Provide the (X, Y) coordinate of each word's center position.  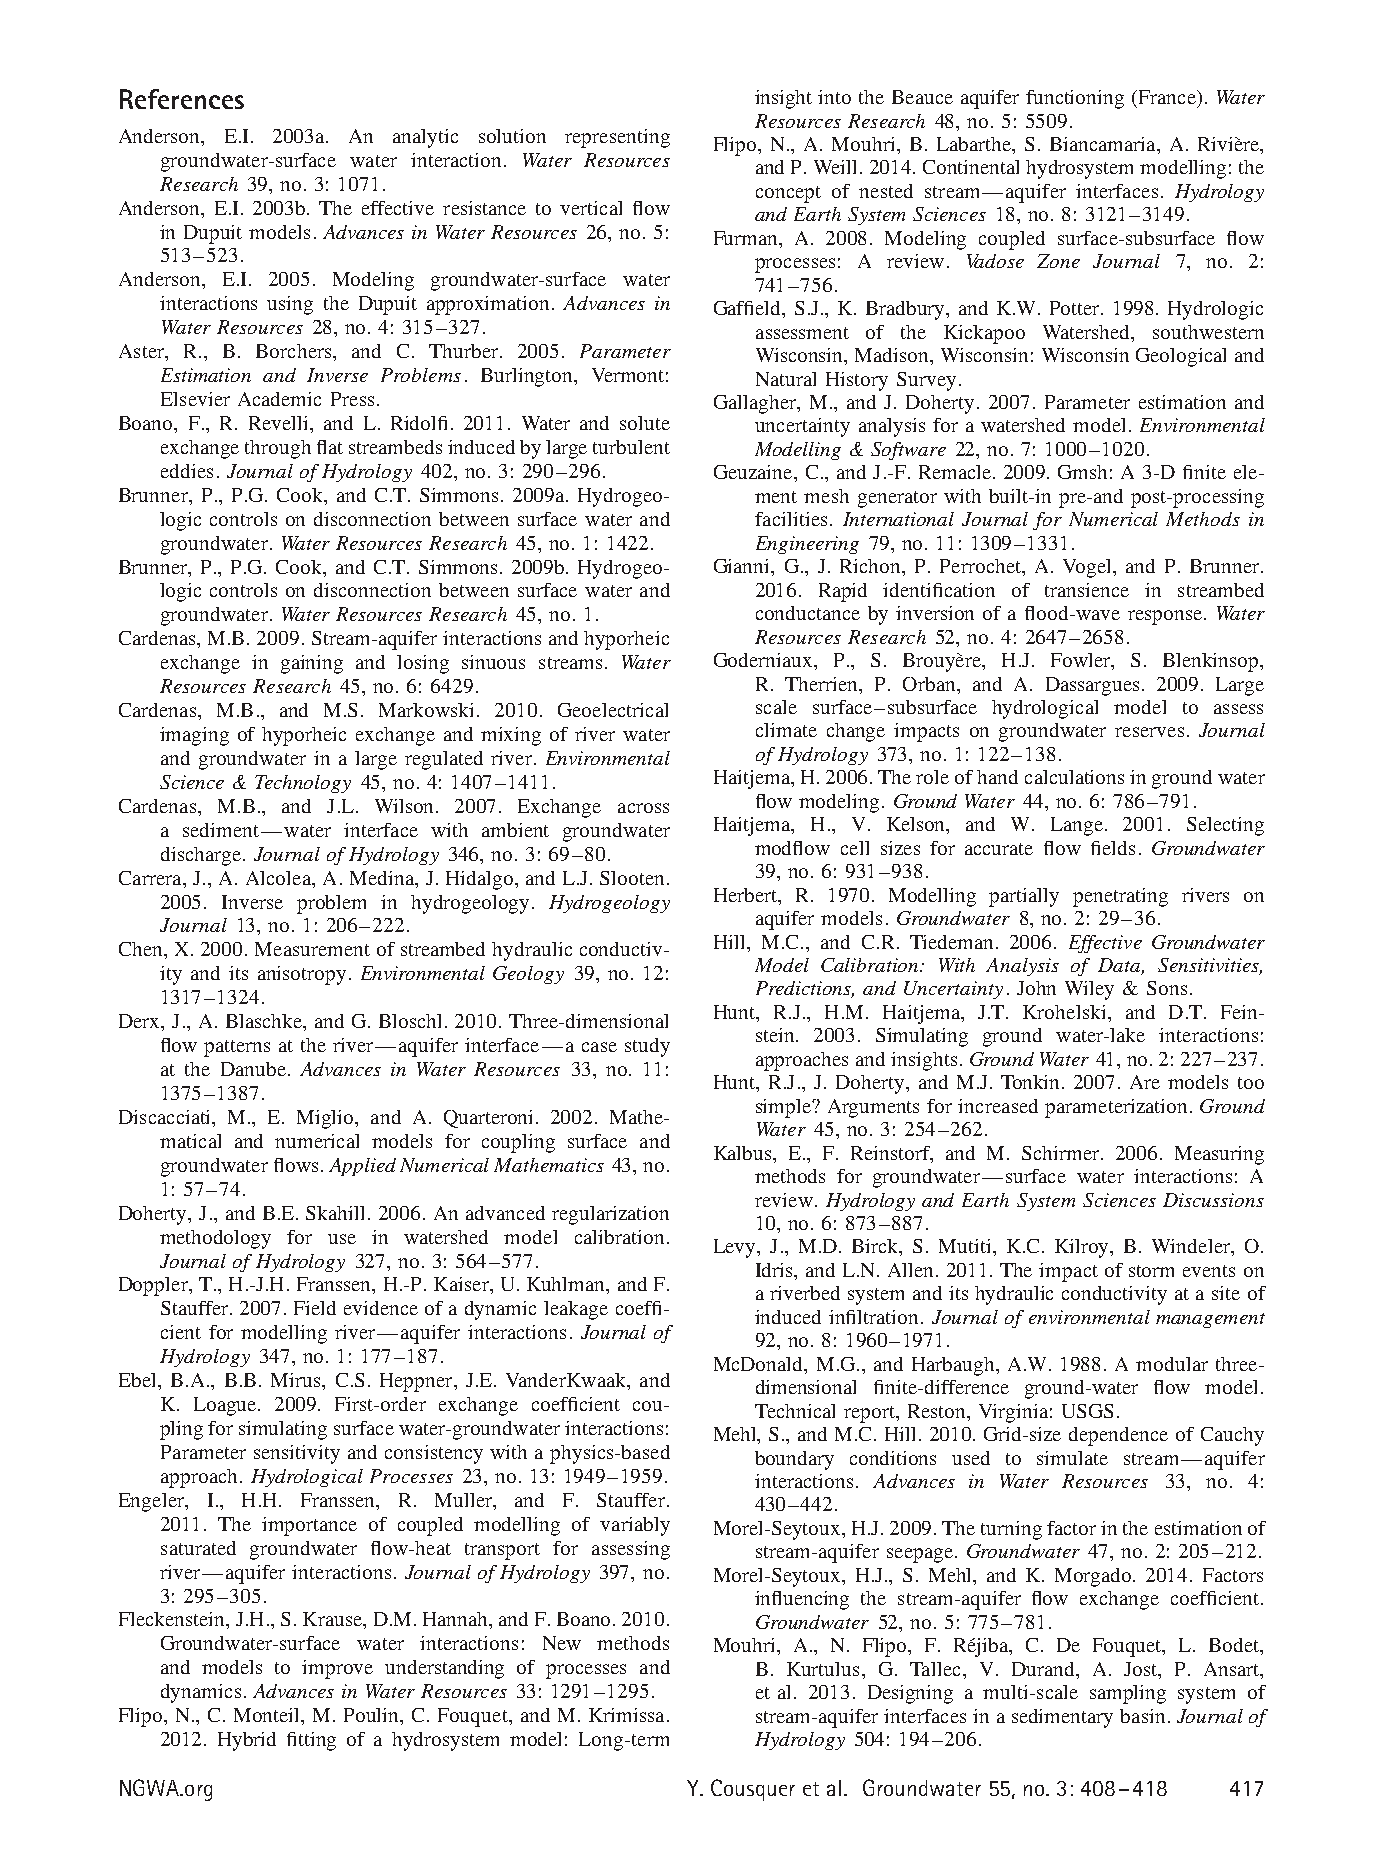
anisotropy (302, 975)
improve (337, 1669)
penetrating (1120, 897)
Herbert (747, 895)
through (278, 449)
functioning (1075, 99)
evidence (381, 1308)
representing (617, 138)
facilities (791, 519)
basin (1142, 1716)
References (182, 99)
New (562, 1643)
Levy (736, 1248)
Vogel (1088, 568)
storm (1151, 1271)
